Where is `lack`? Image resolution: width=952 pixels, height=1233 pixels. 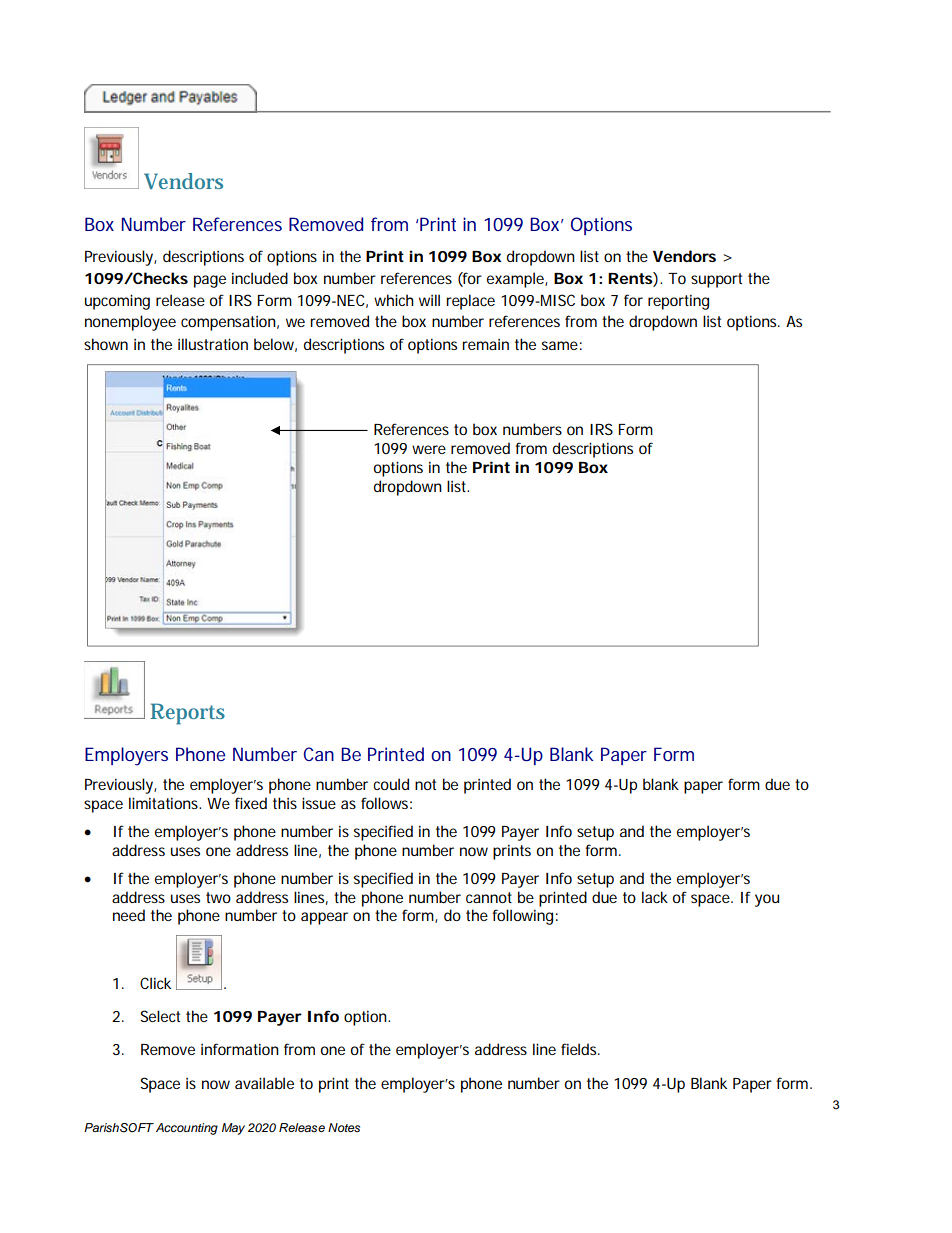
lack is located at coordinates (655, 897).
